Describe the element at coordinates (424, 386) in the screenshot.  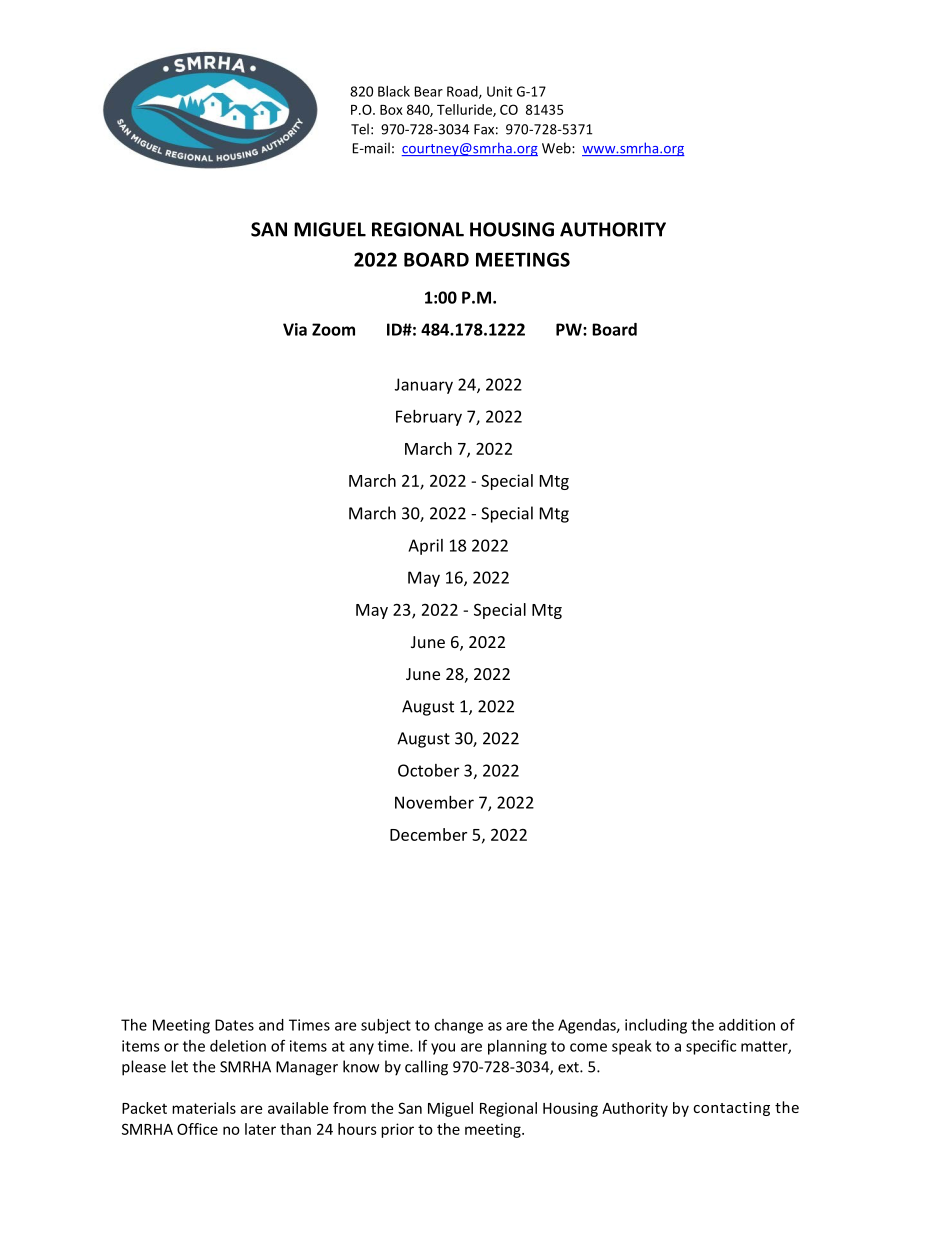
I see `January` at that location.
